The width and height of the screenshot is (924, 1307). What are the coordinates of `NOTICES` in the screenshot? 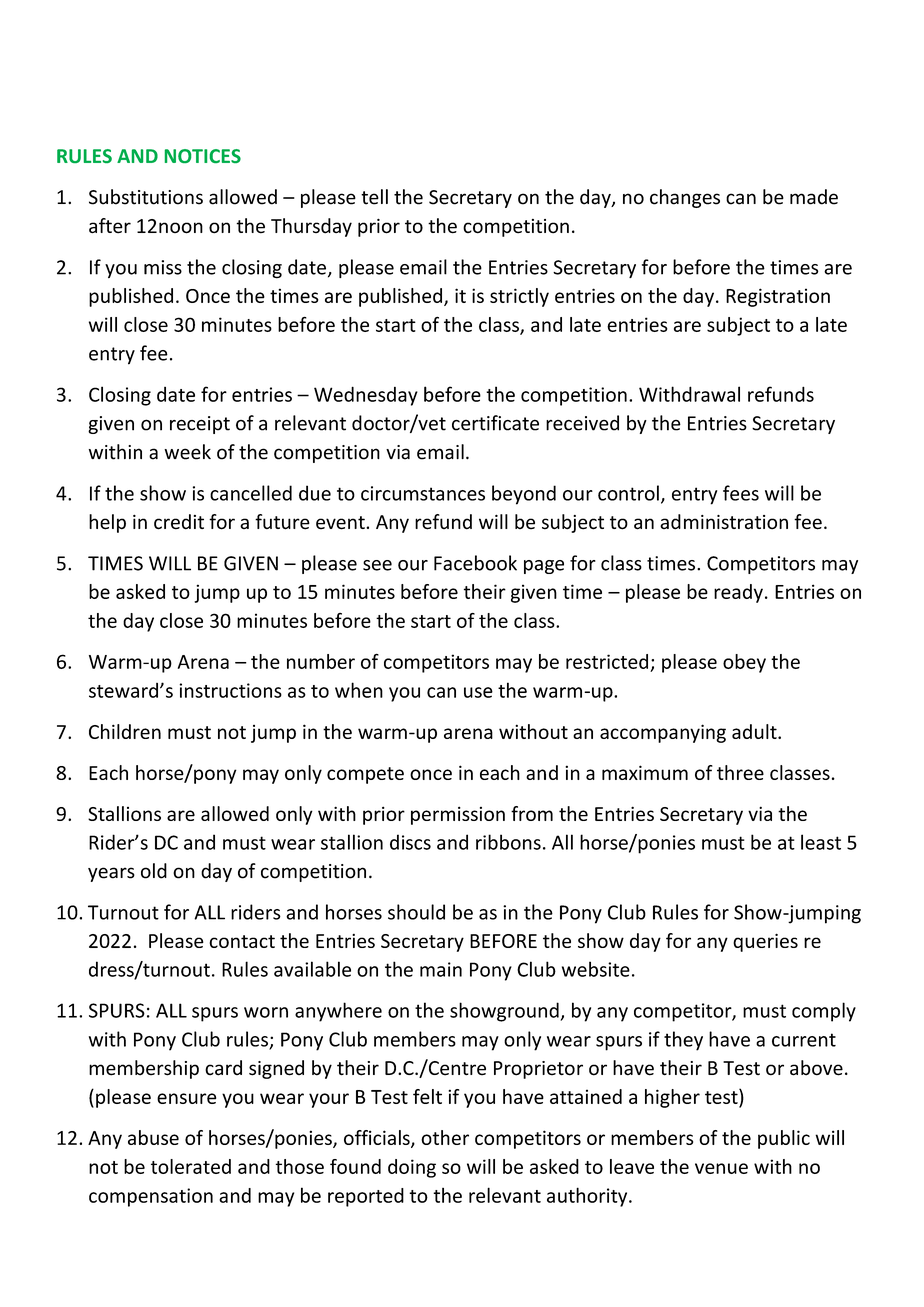 It's located at (203, 156).
